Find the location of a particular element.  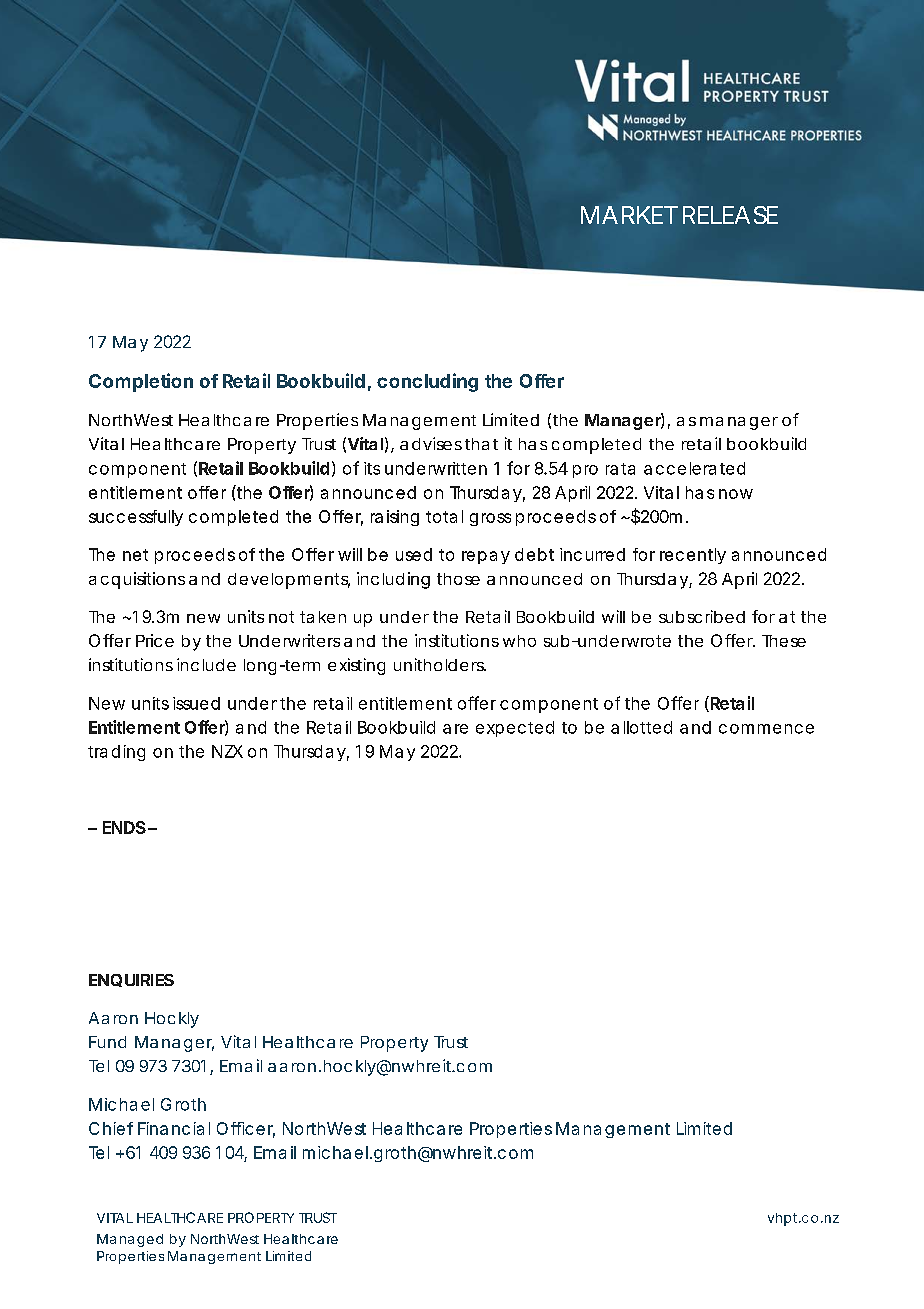

Managed is located at coordinates (130, 1240).
